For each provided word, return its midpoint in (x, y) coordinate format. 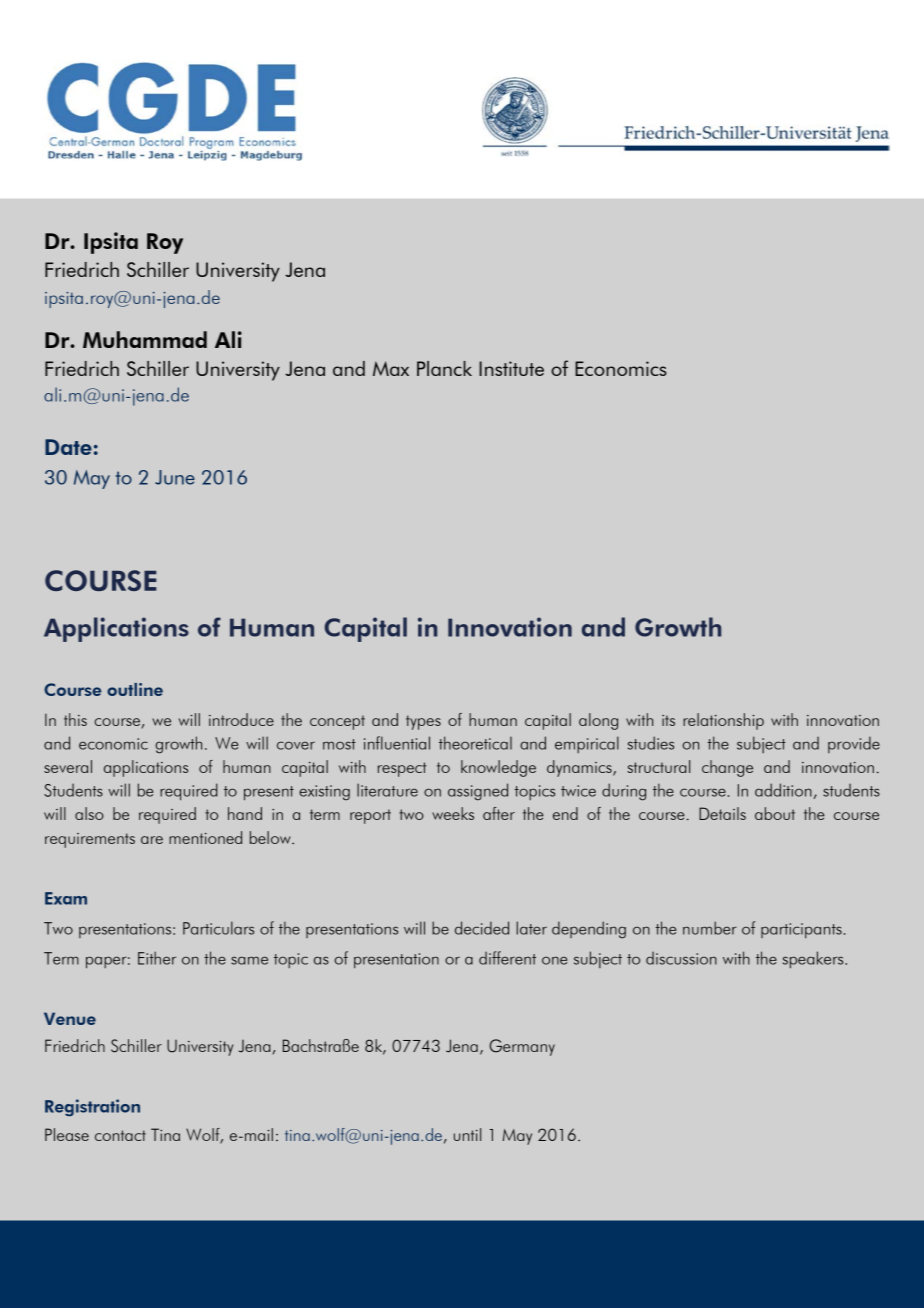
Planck (444, 368)
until (467, 1134)
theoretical (475, 743)
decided (482, 928)
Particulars (218, 928)
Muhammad (145, 339)
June (175, 477)
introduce (241, 719)
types (423, 722)
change (727, 768)
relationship (723, 721)
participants (801, 930)
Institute (511, 368)
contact (120, 1135)
